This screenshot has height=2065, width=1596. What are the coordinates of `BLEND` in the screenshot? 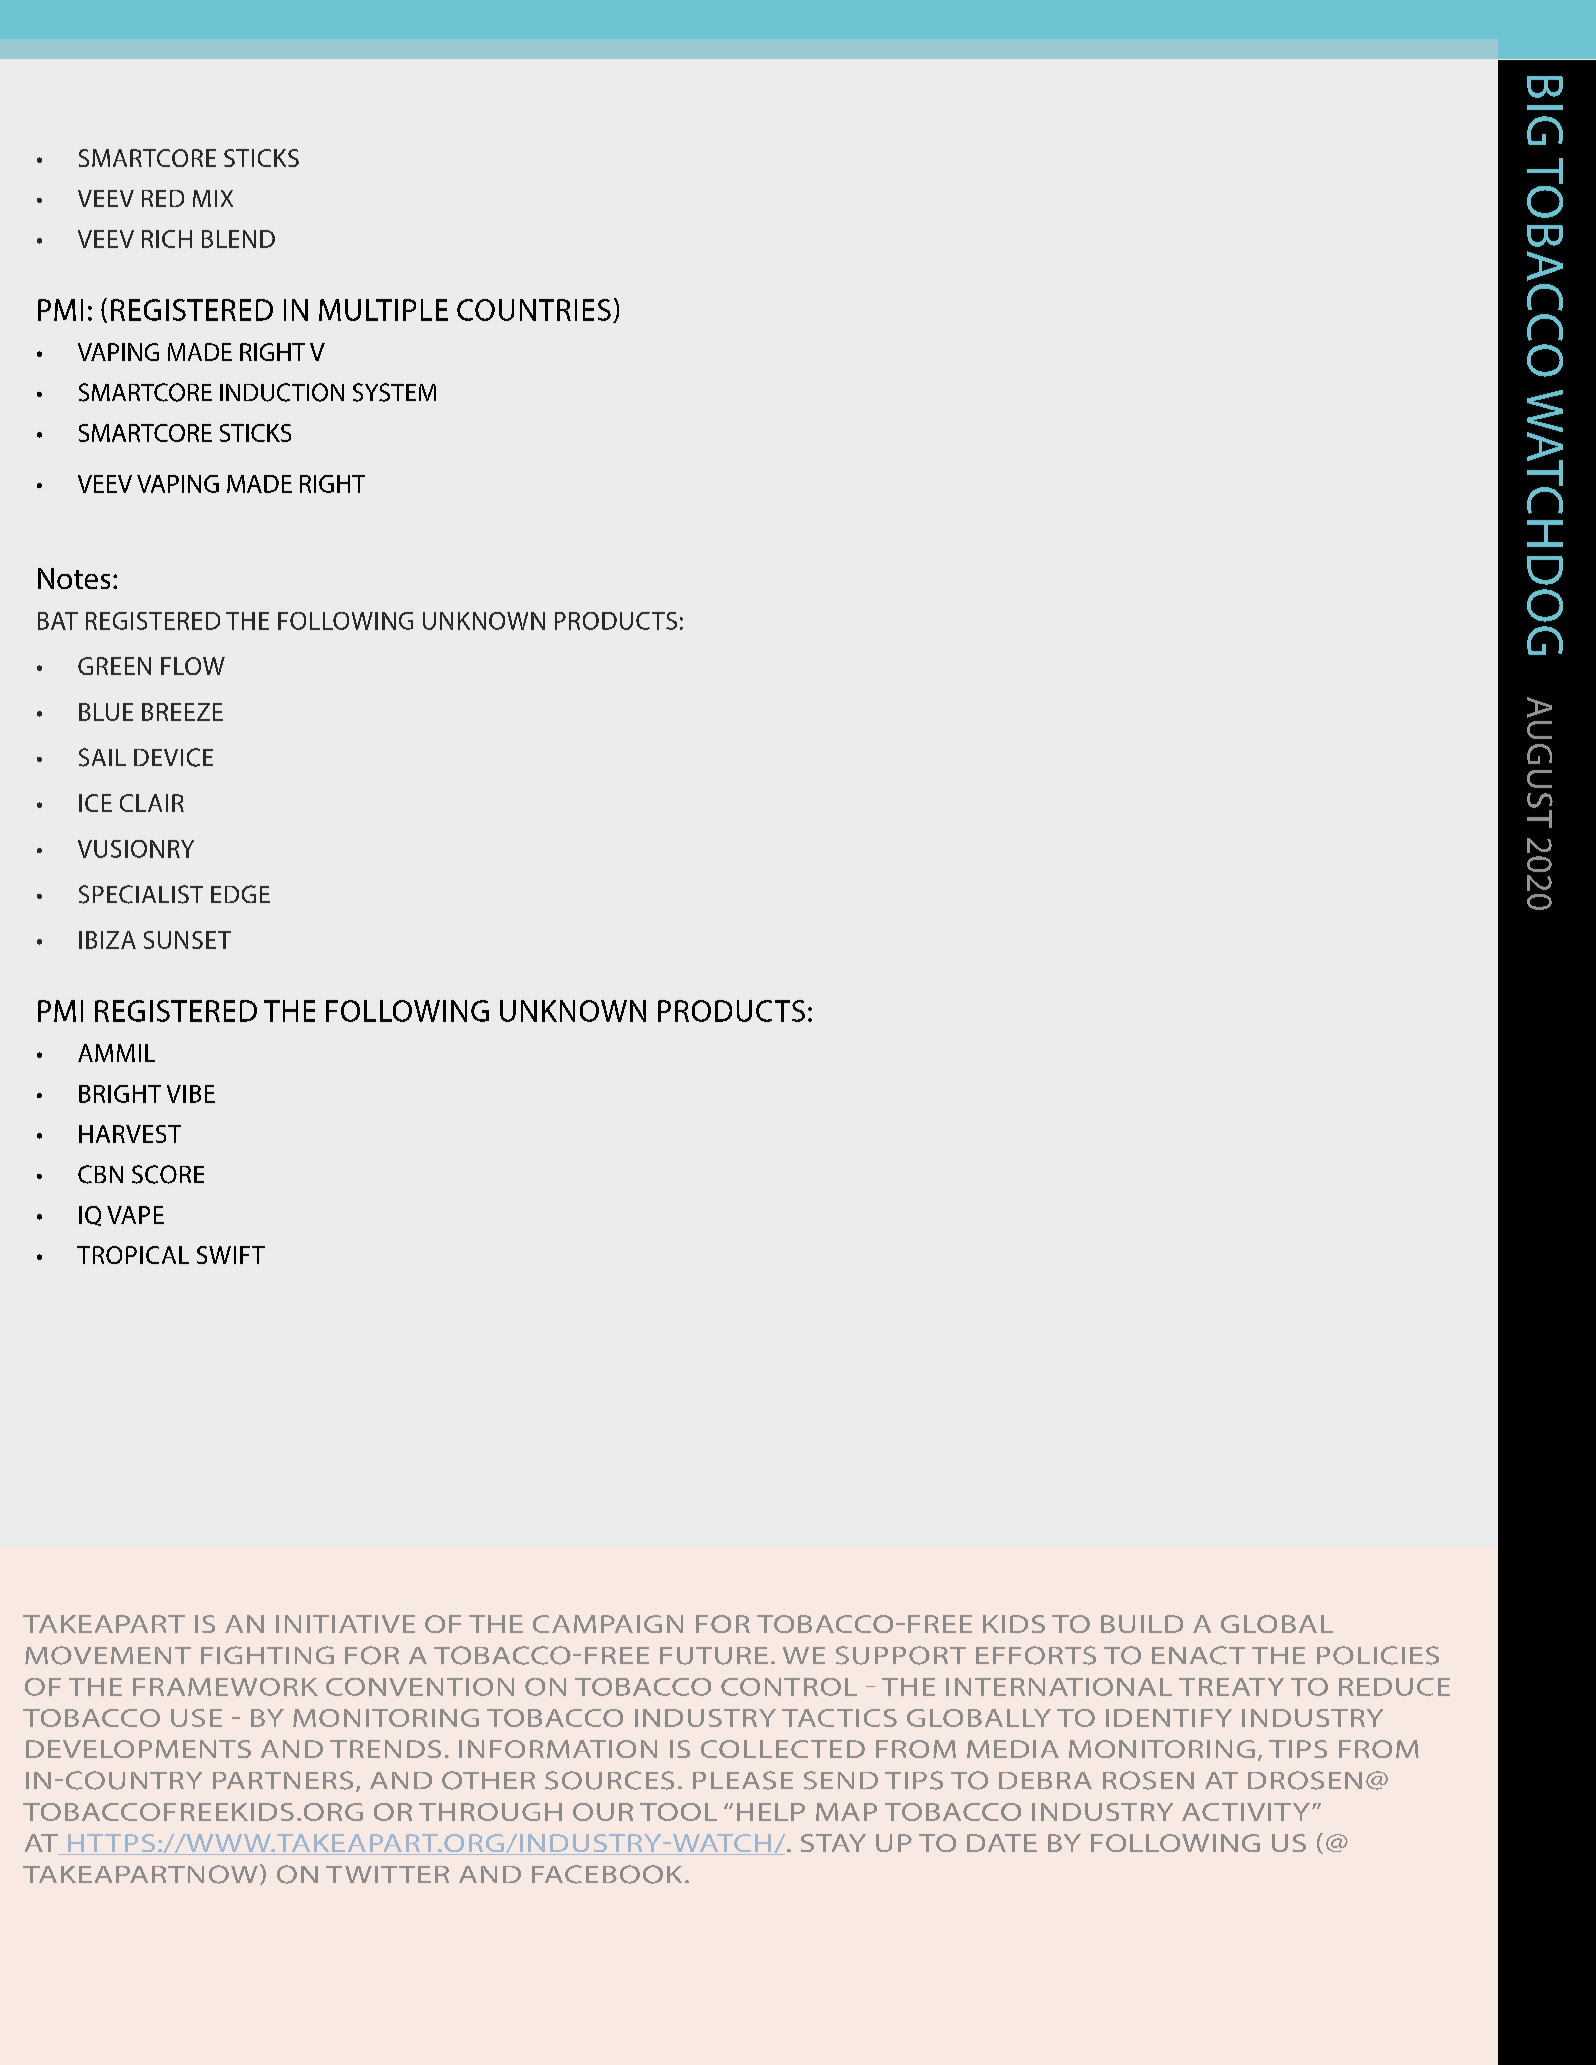 It's located at (238, 239).
